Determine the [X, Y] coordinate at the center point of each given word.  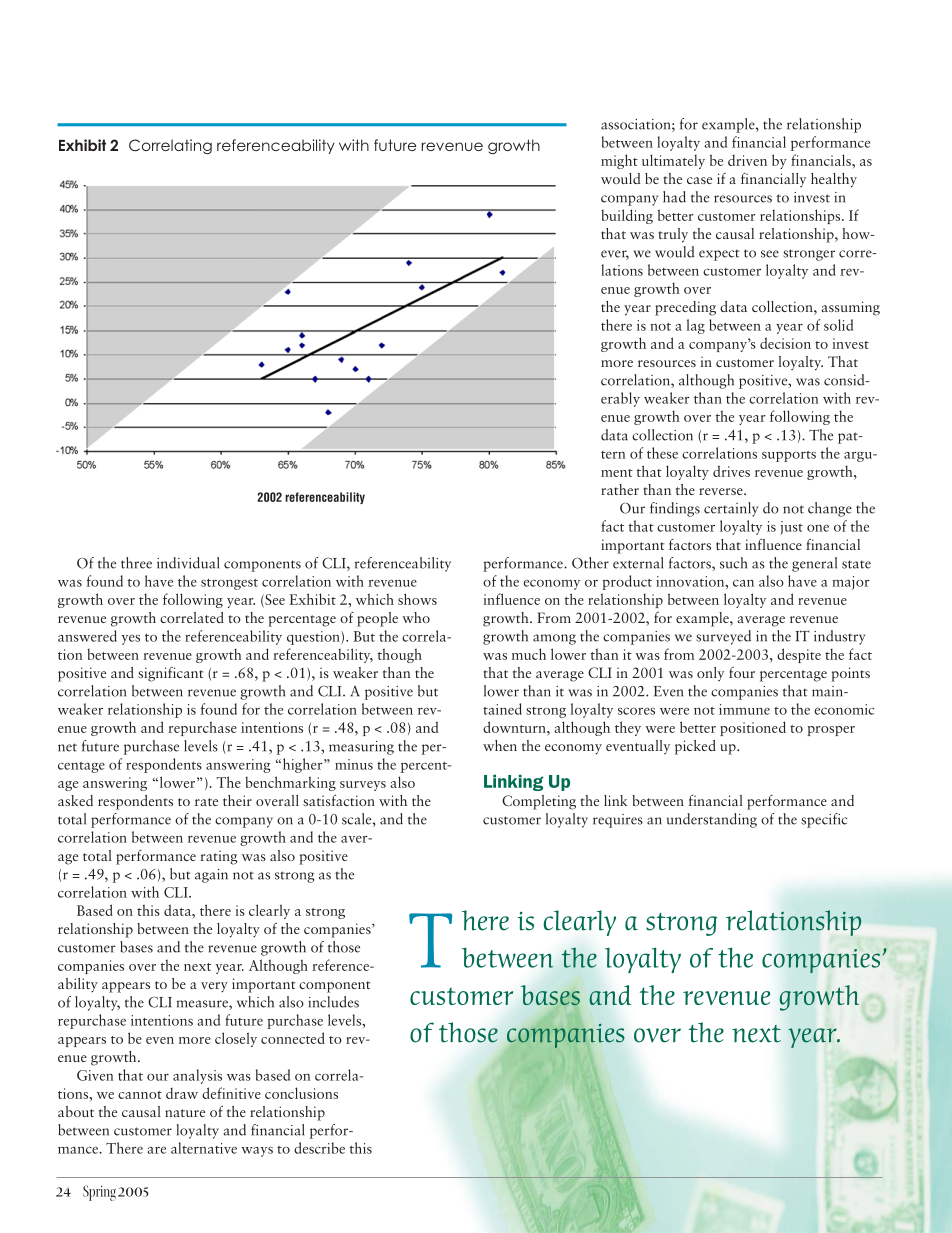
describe [319, 1148]
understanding [712, 820]
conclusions [301, 1093]
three [136, 563]
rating [219, 857]
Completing [539, 802]
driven [747, 160]
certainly [731, 509]
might [619, 161]
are [156, 1150]
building [627, 216]
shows [417, 599]
